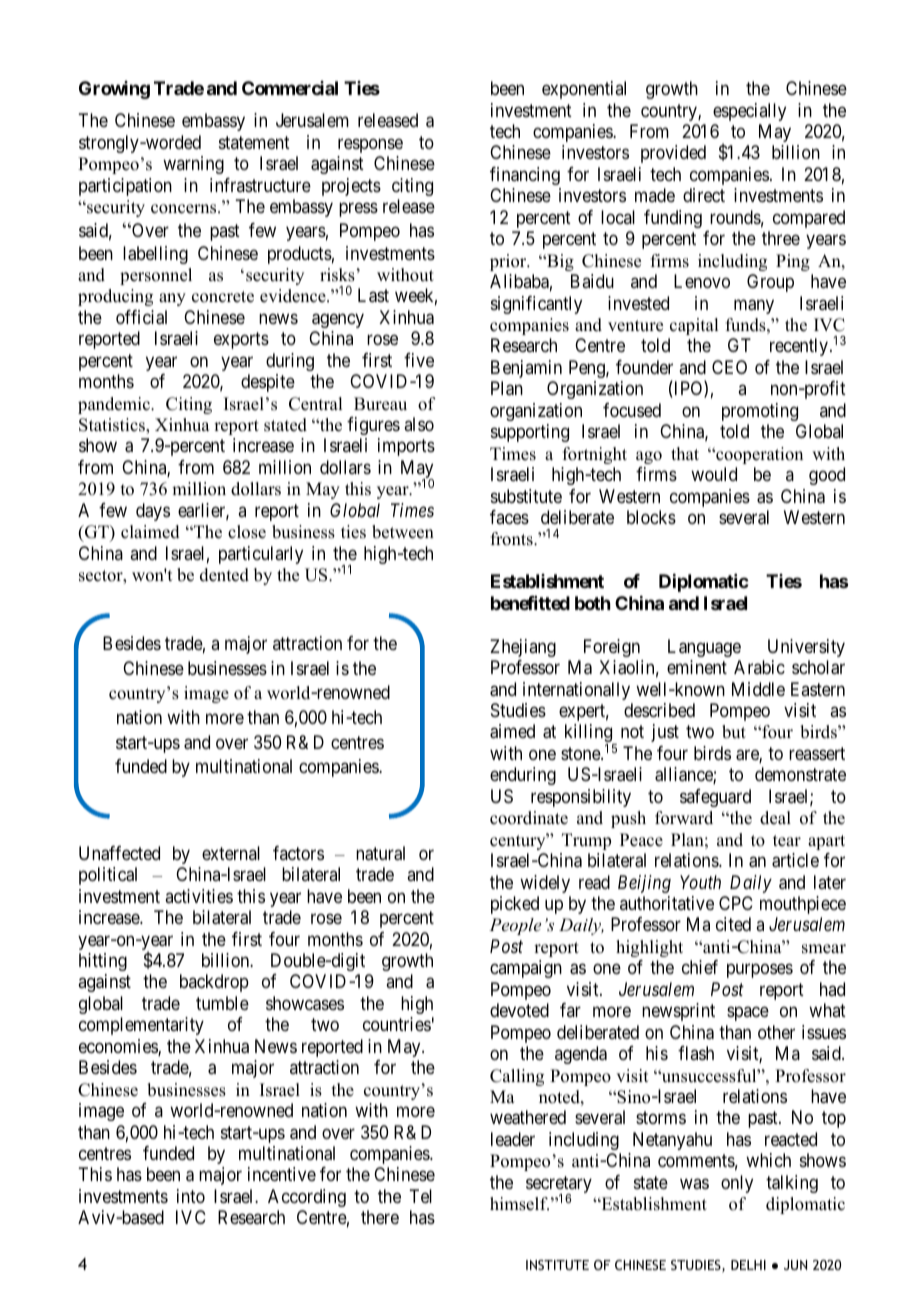 This image has height=1308, width=924. Describe the element at coordinates (525, 176) in the image. I see `financing` at that location.
